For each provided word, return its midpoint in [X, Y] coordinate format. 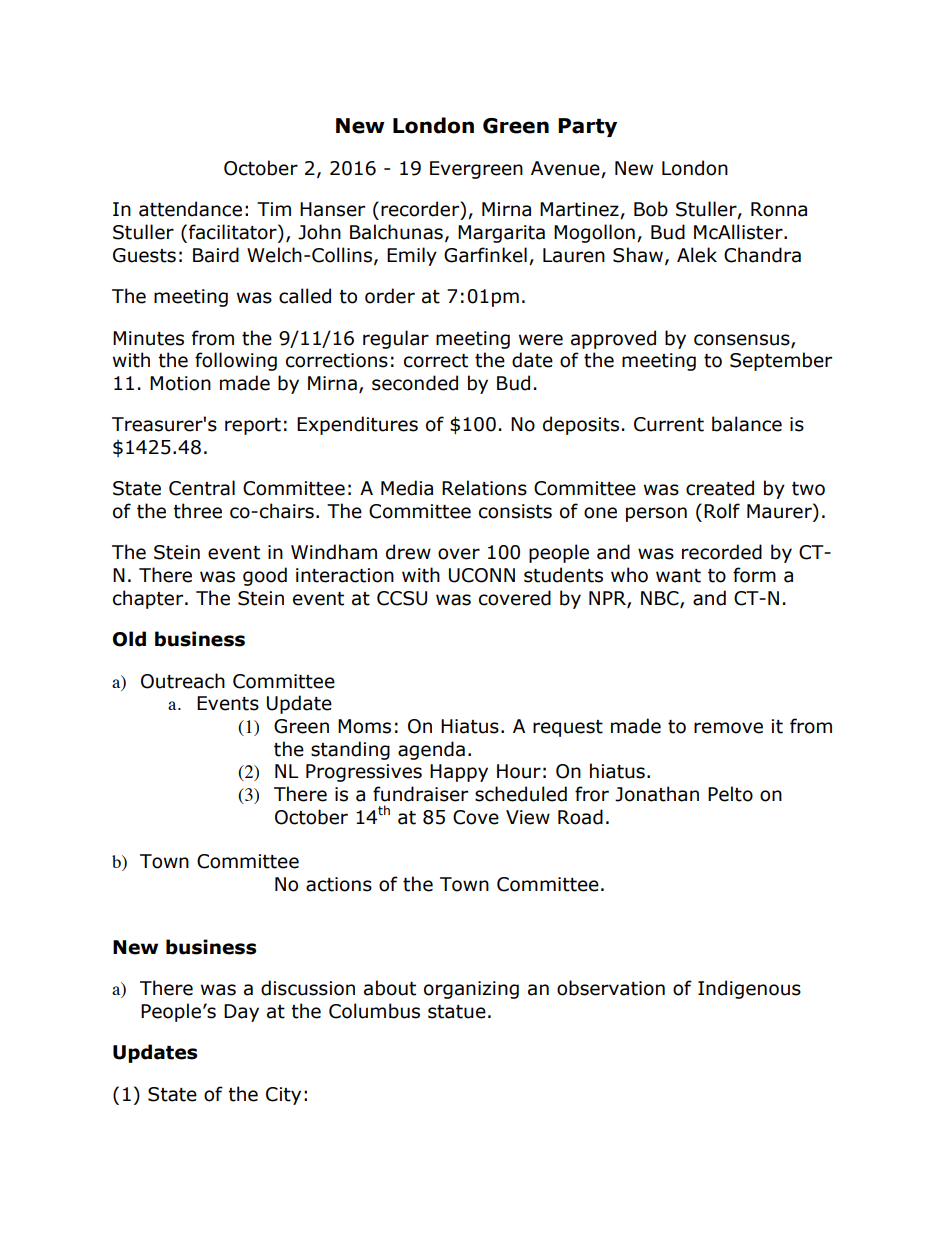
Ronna [779, 209]
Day [241, 1013]
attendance [190, 209]
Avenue [566, 169]
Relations [484, 488]
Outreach [183, 681]
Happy [459, 773]
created [720, 488]
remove [728, 728]
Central [202, 488]
